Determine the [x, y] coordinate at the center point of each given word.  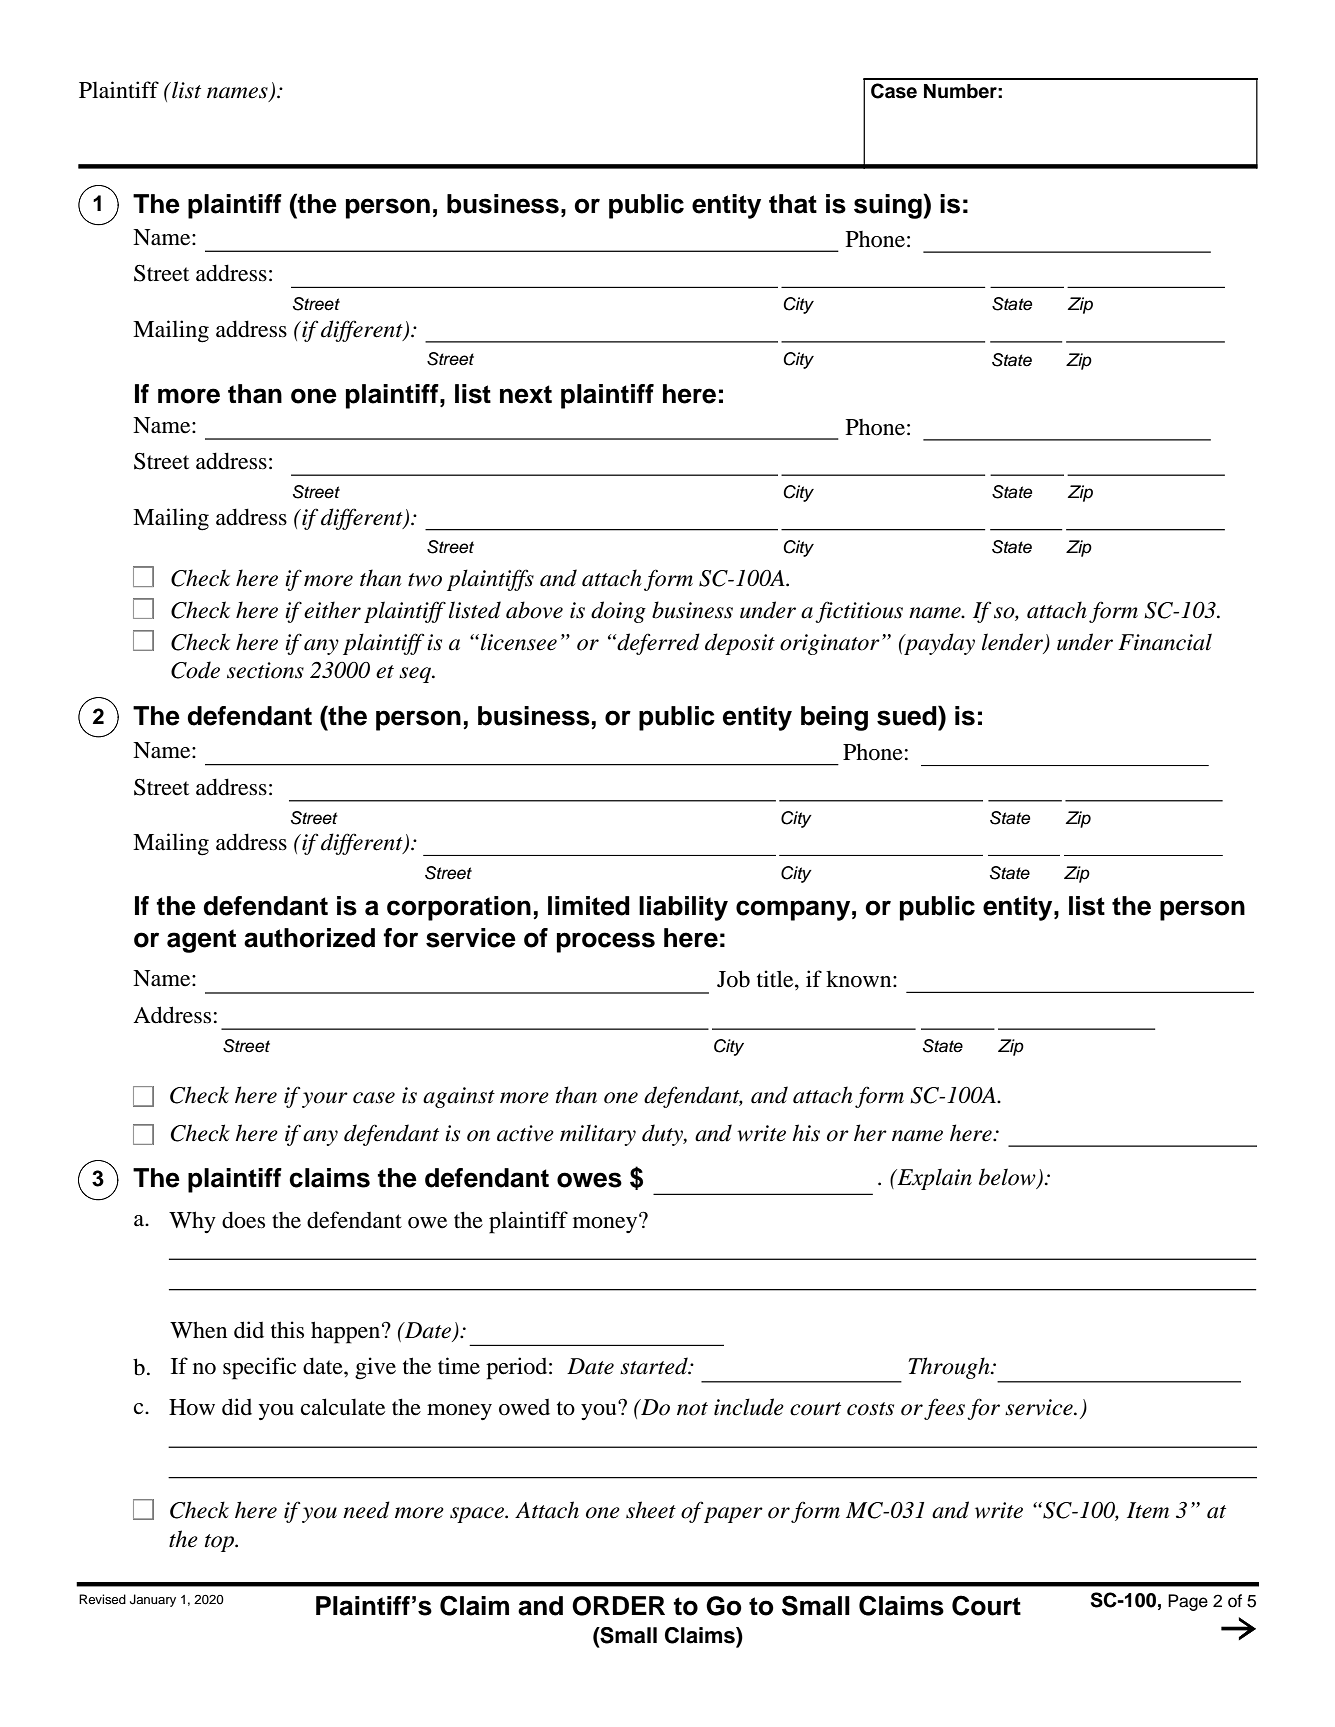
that [793, 204]
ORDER [618, 1606]
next [526, 394]
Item [1148, 1510]
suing [889, 206]
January [153, 1600]
